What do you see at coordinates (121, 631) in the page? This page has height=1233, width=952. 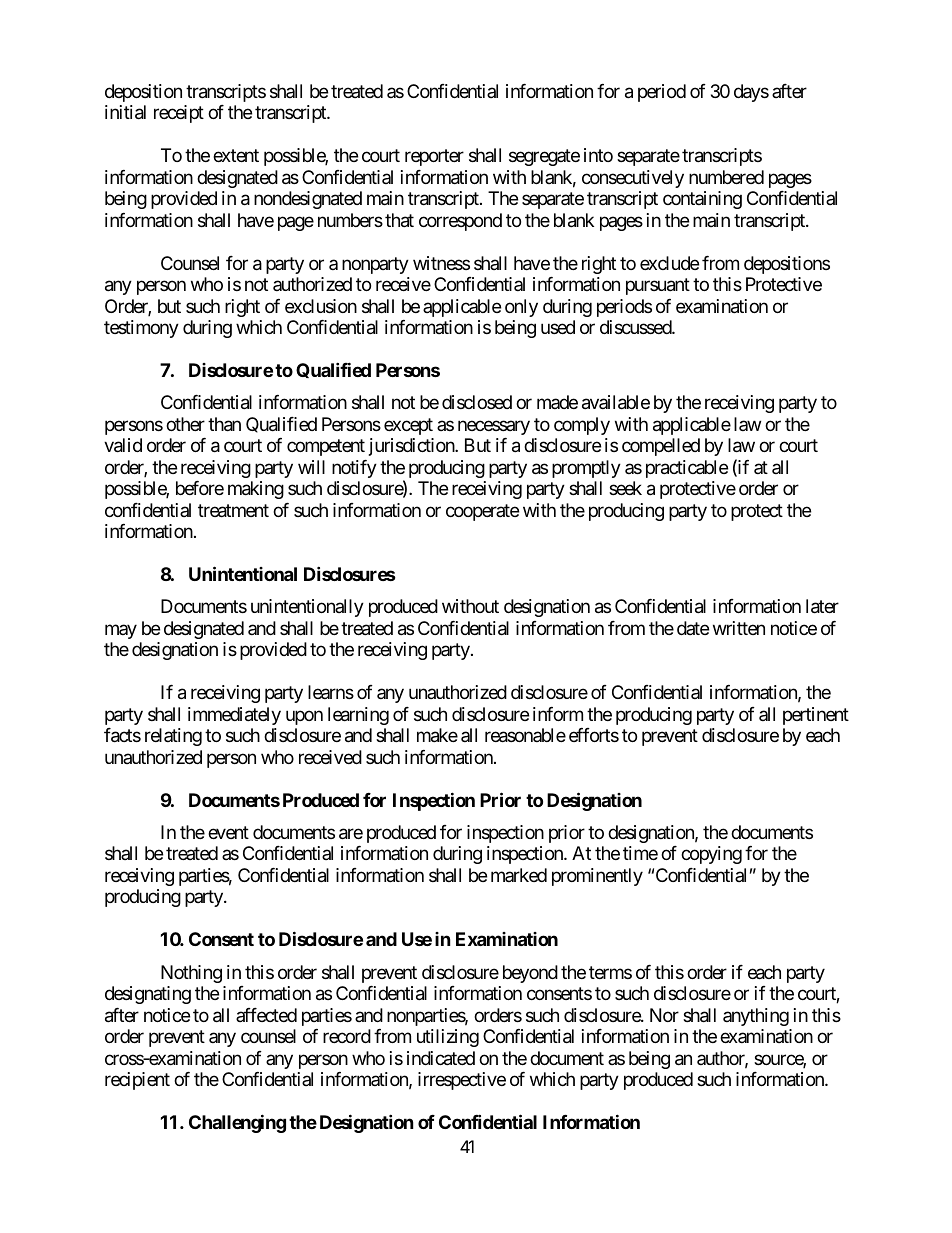 I see `may` at bounding box center [121, 631].
